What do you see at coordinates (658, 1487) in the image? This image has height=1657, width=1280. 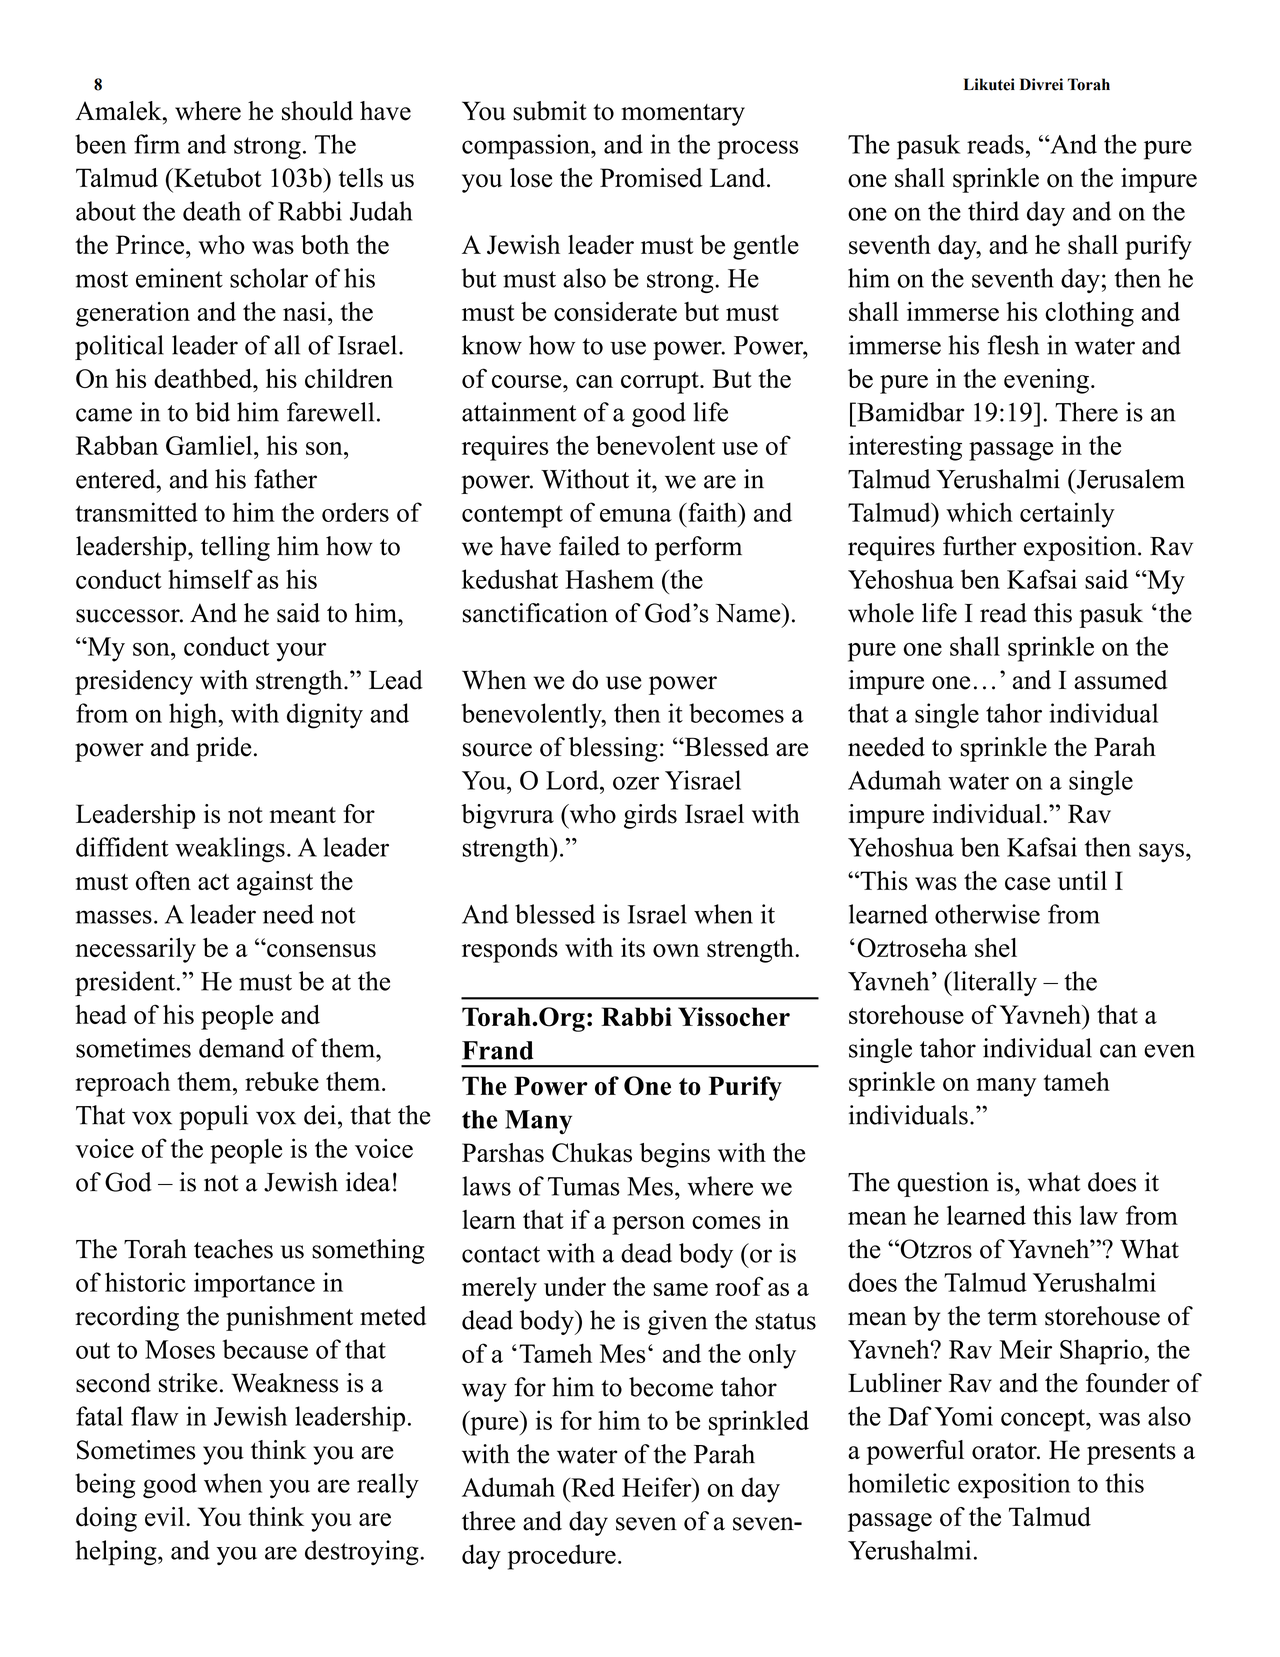 I see `Heifer` at bounding box center [658, 1487].
